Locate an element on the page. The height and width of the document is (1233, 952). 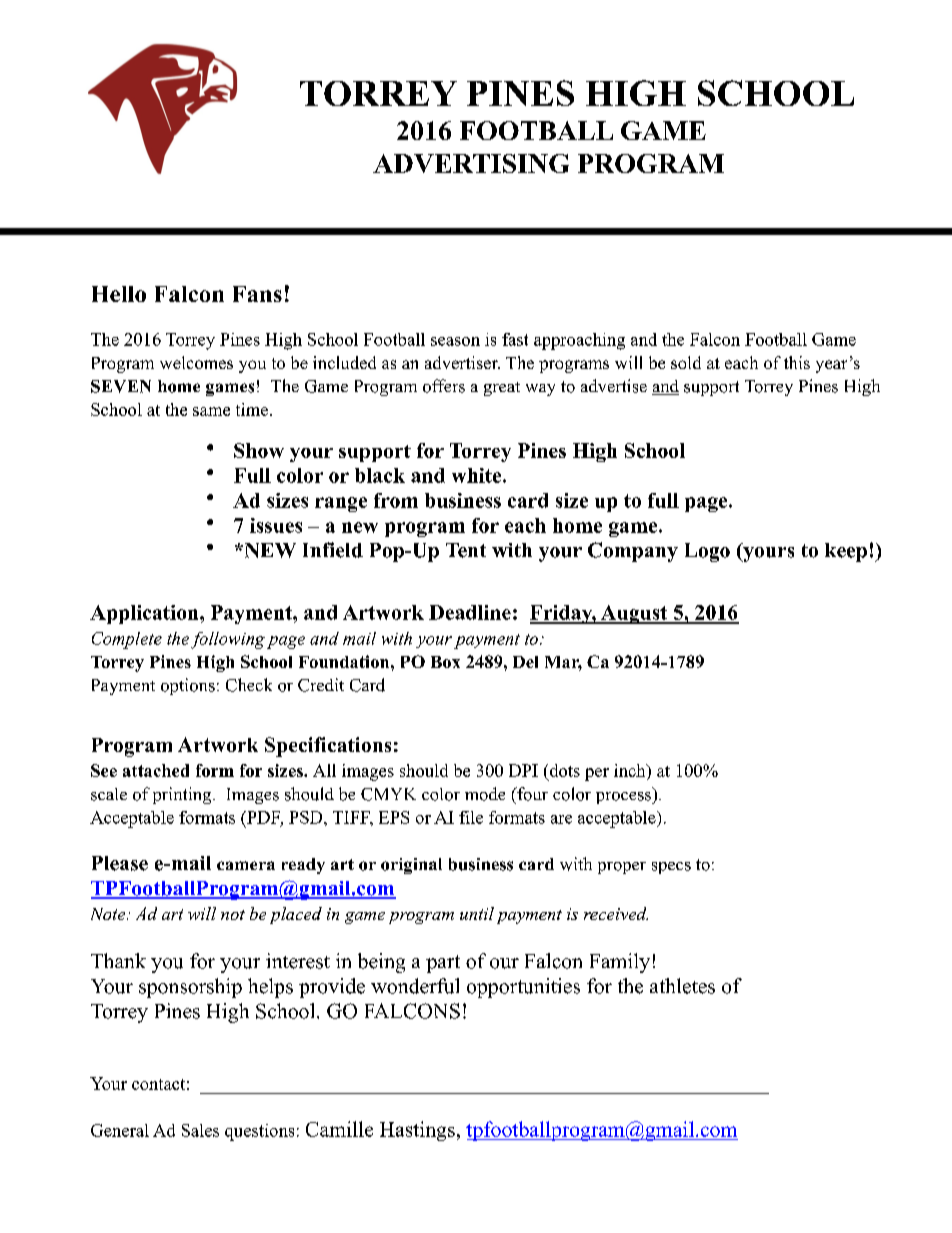
August is located at coordinates (634, 614).
